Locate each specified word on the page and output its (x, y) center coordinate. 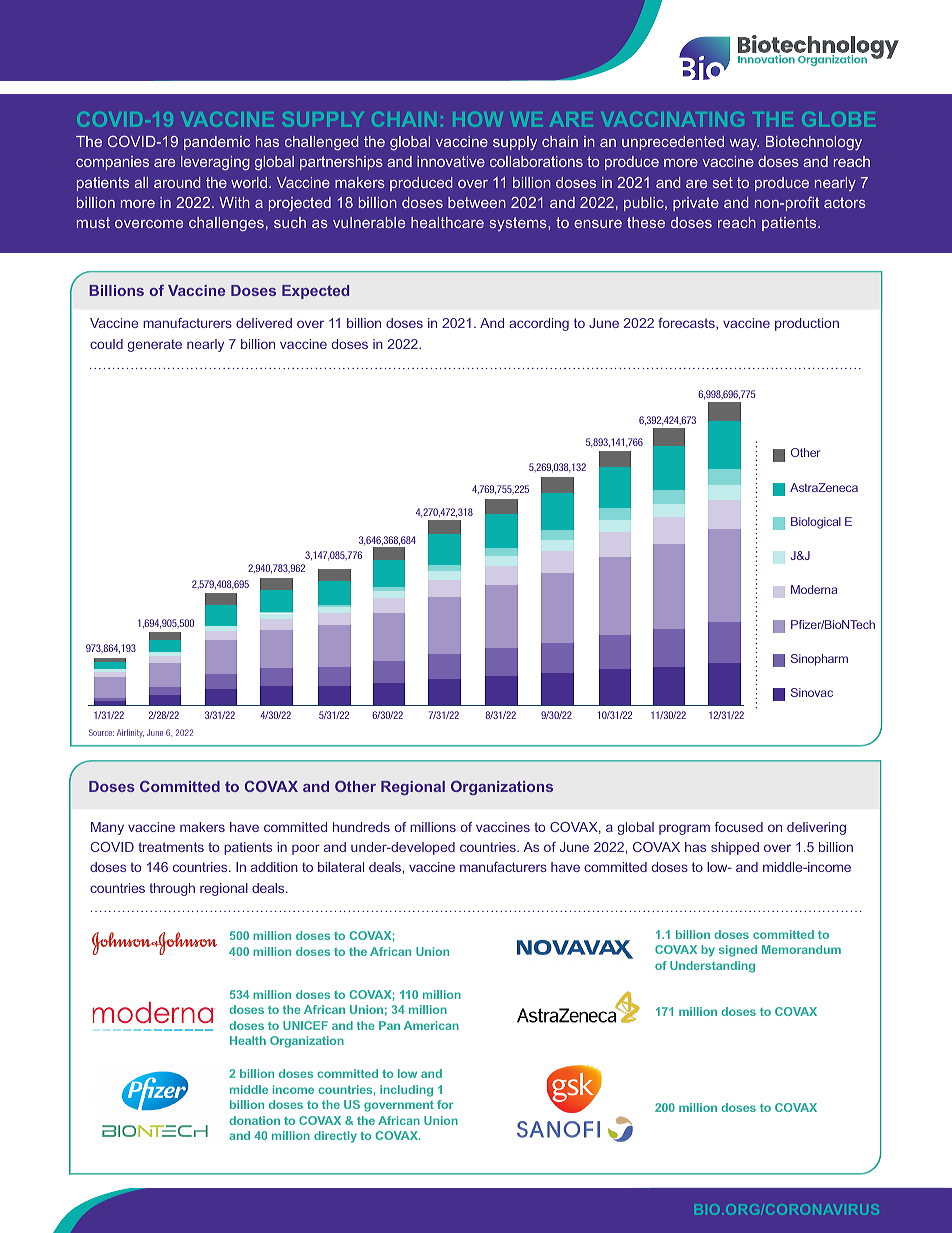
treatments (171, 847)
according (539, 324)
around (177, 182)
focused (739, 827)
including (406, 1091)
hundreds (361, 827)
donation (254, 1120)
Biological (816, 523)
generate (155, 346)
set (723, 182)
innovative (451, 161)
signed (738, 951)
